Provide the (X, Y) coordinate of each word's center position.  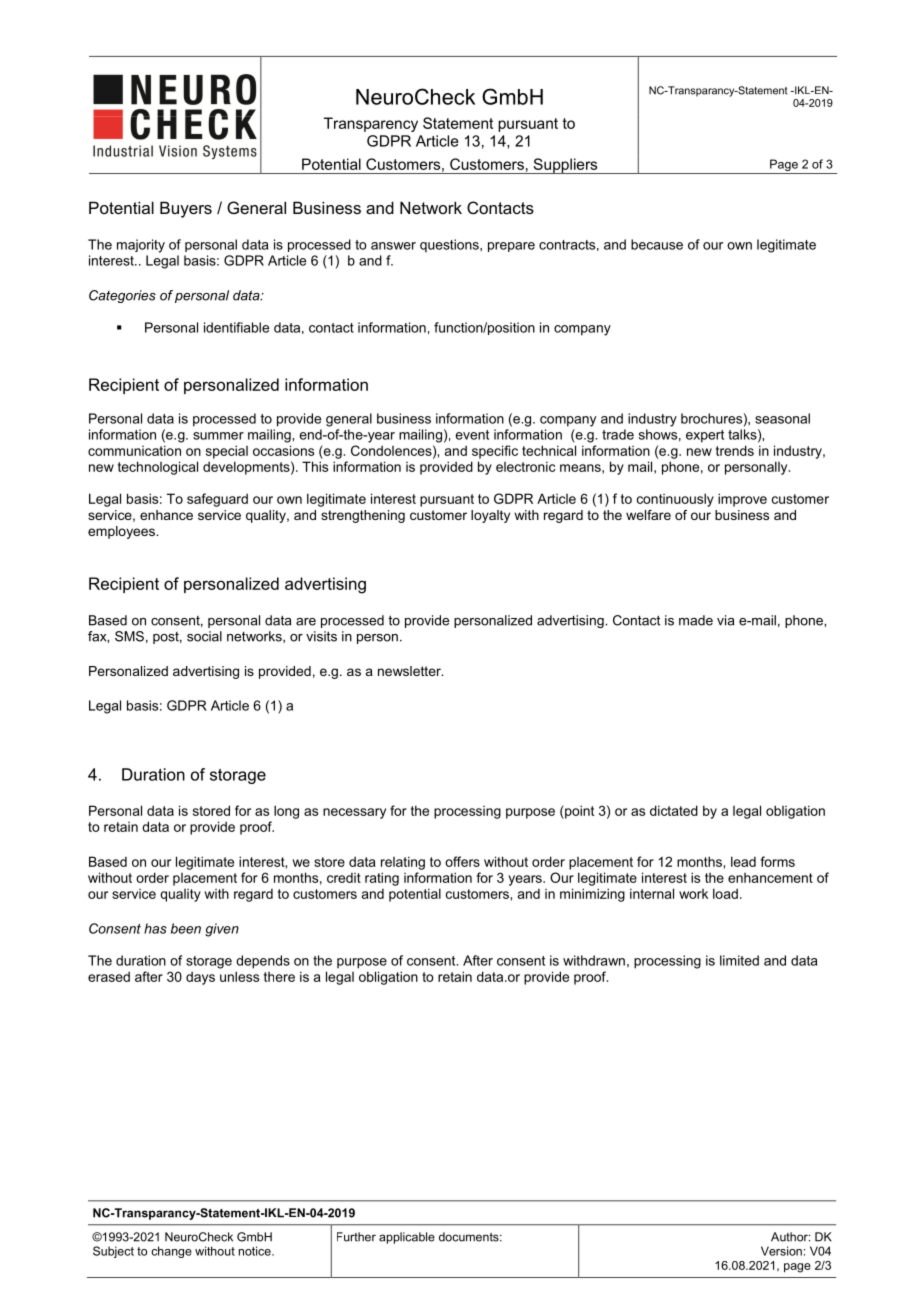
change (171, 1252)
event (472, 435)
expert (705, 436)
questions (450, 246)
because (657, 244)
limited (739, 960)
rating (382, 879)
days (200, 978)
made (696, 620)
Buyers (186, 209)
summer (218, 436)
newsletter (410, 671)
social (204, 636)
